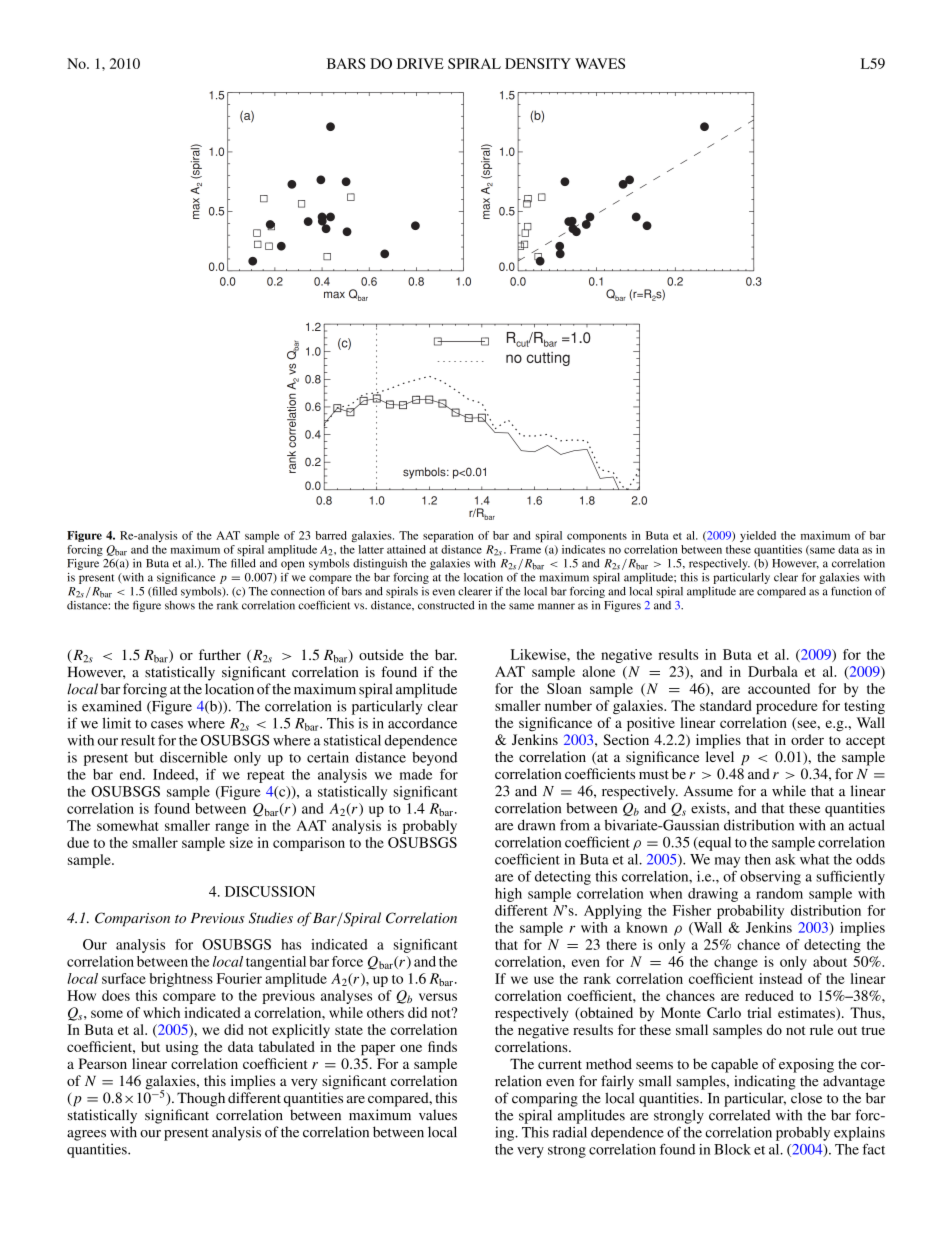 This document has width=952, height=1233. Describe the element at coordinates (201, 1099) in the document. I see `Though` at that location.
